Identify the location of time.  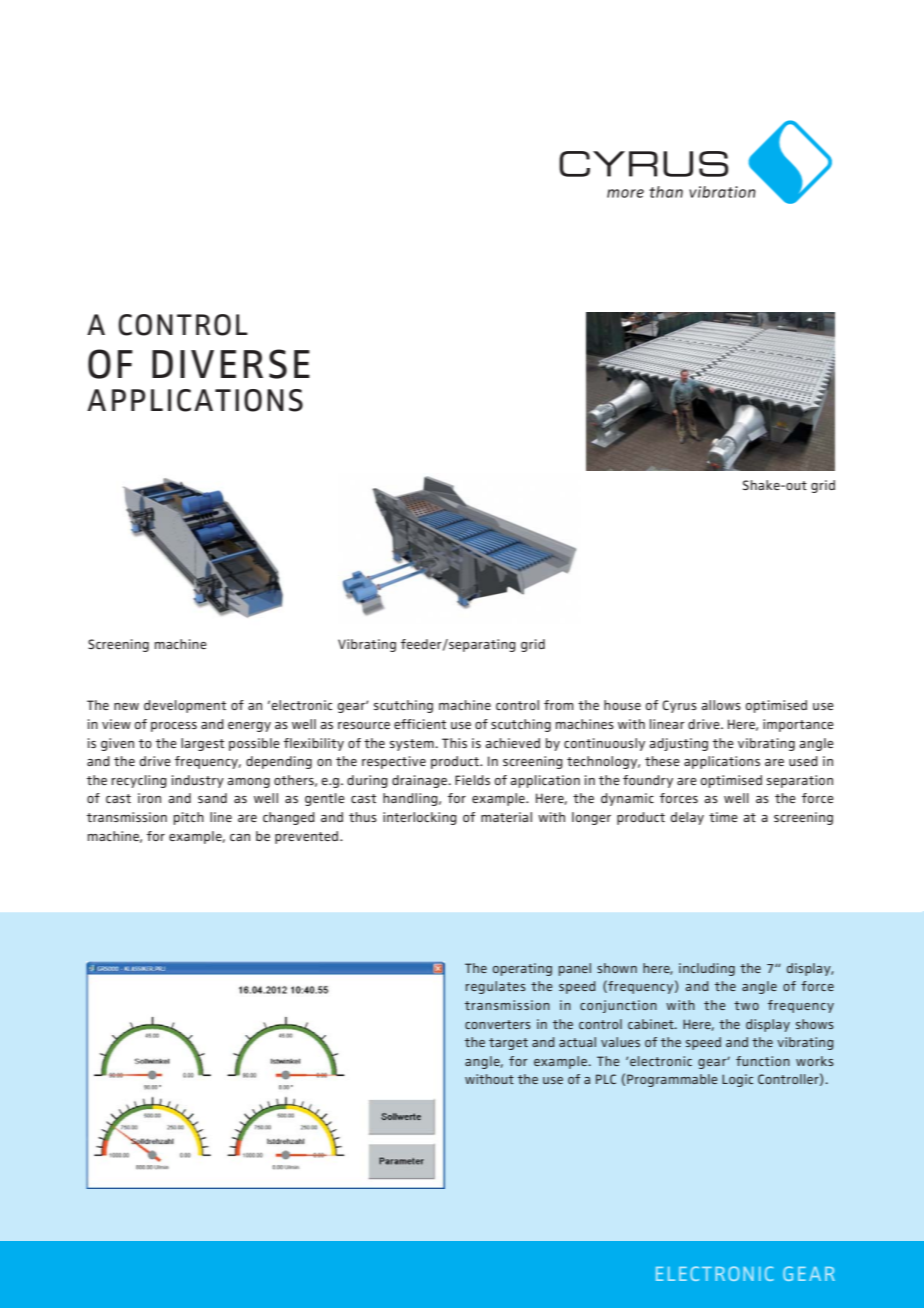
(723, 817).
